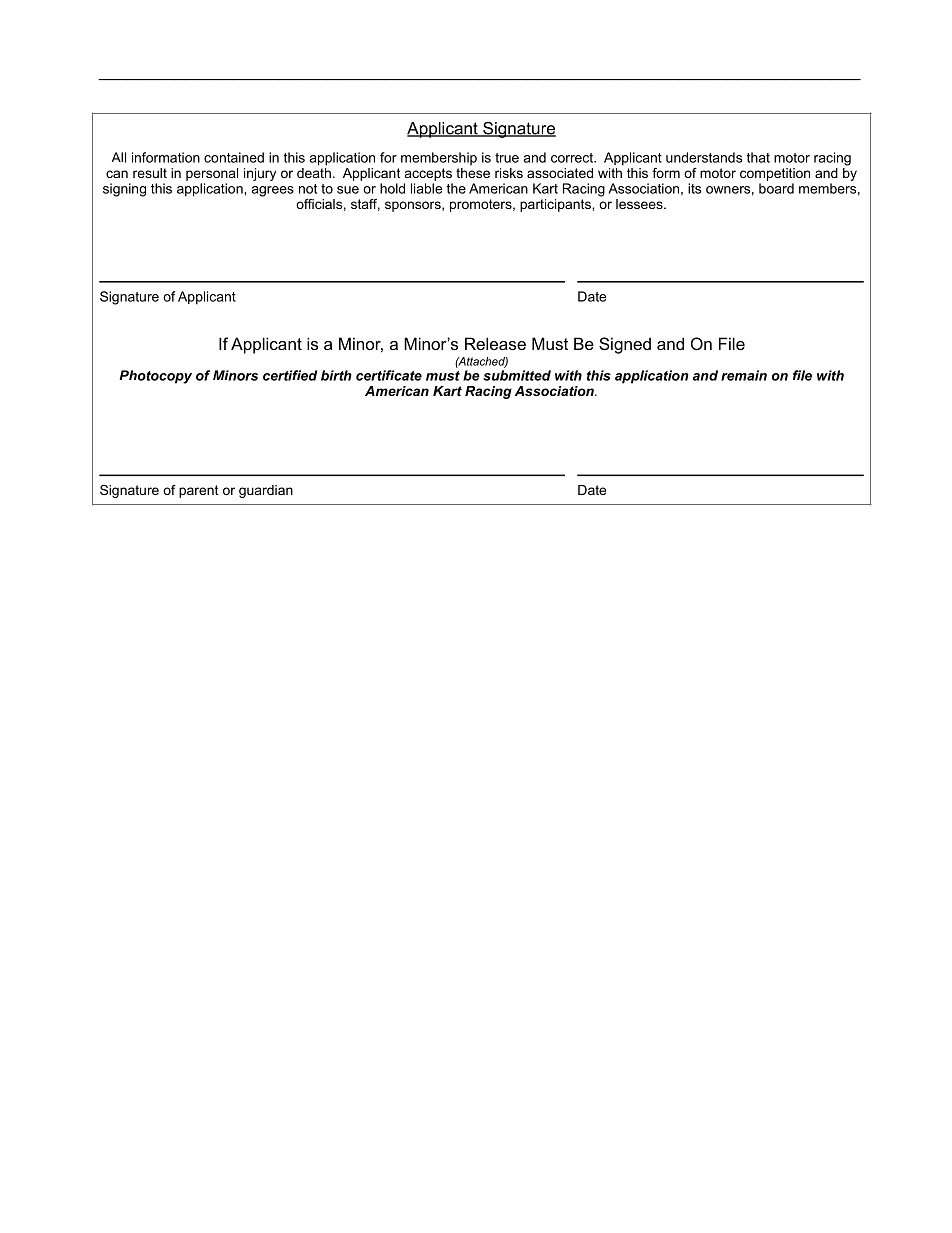 The height and width of the page is (1233, 952). What do you see at coordinates (625, 345) in the page?
I see `Signed` at bounding box center [625, 345].
